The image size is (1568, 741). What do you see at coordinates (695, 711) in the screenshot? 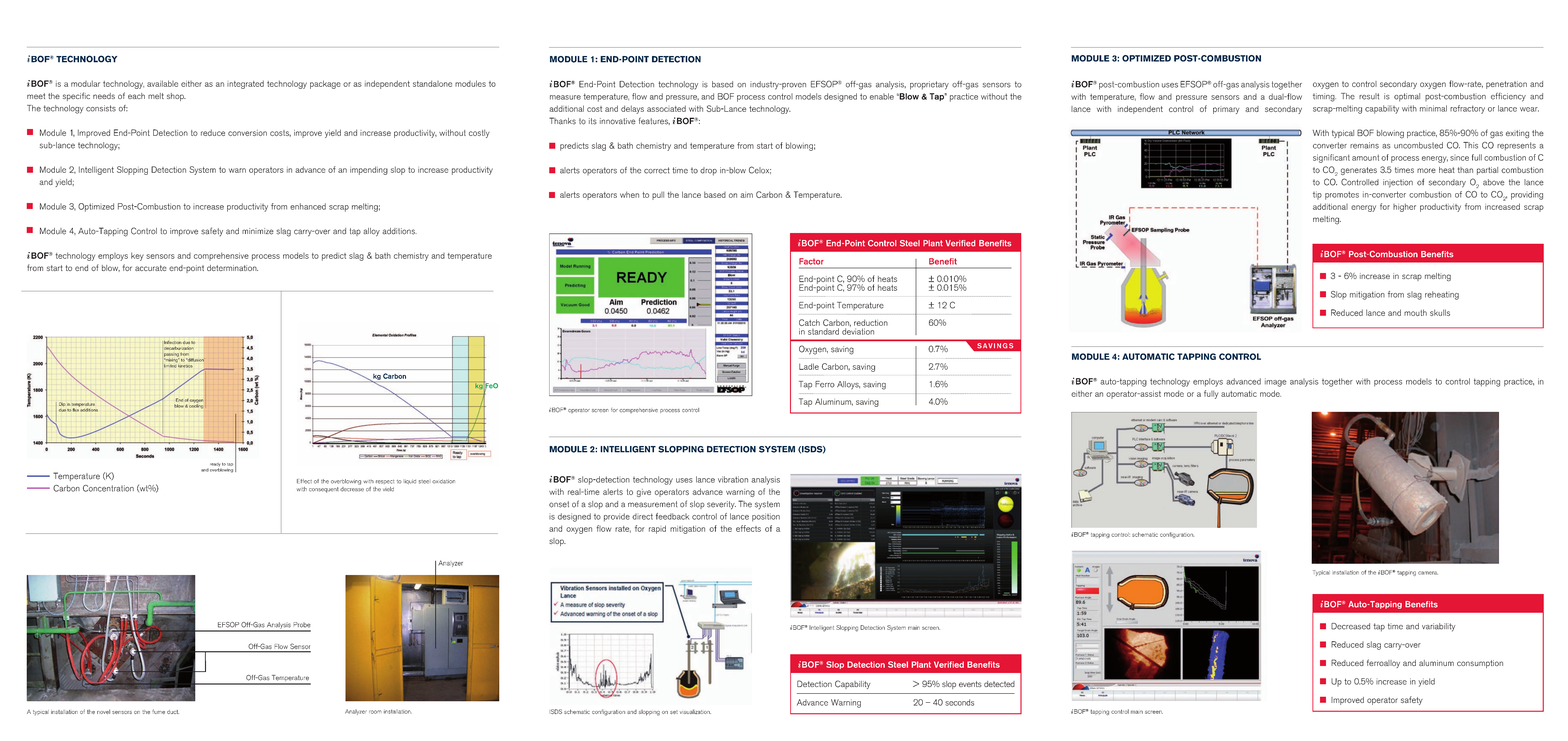
I see `visualization` at bounding box center [695, 711].
